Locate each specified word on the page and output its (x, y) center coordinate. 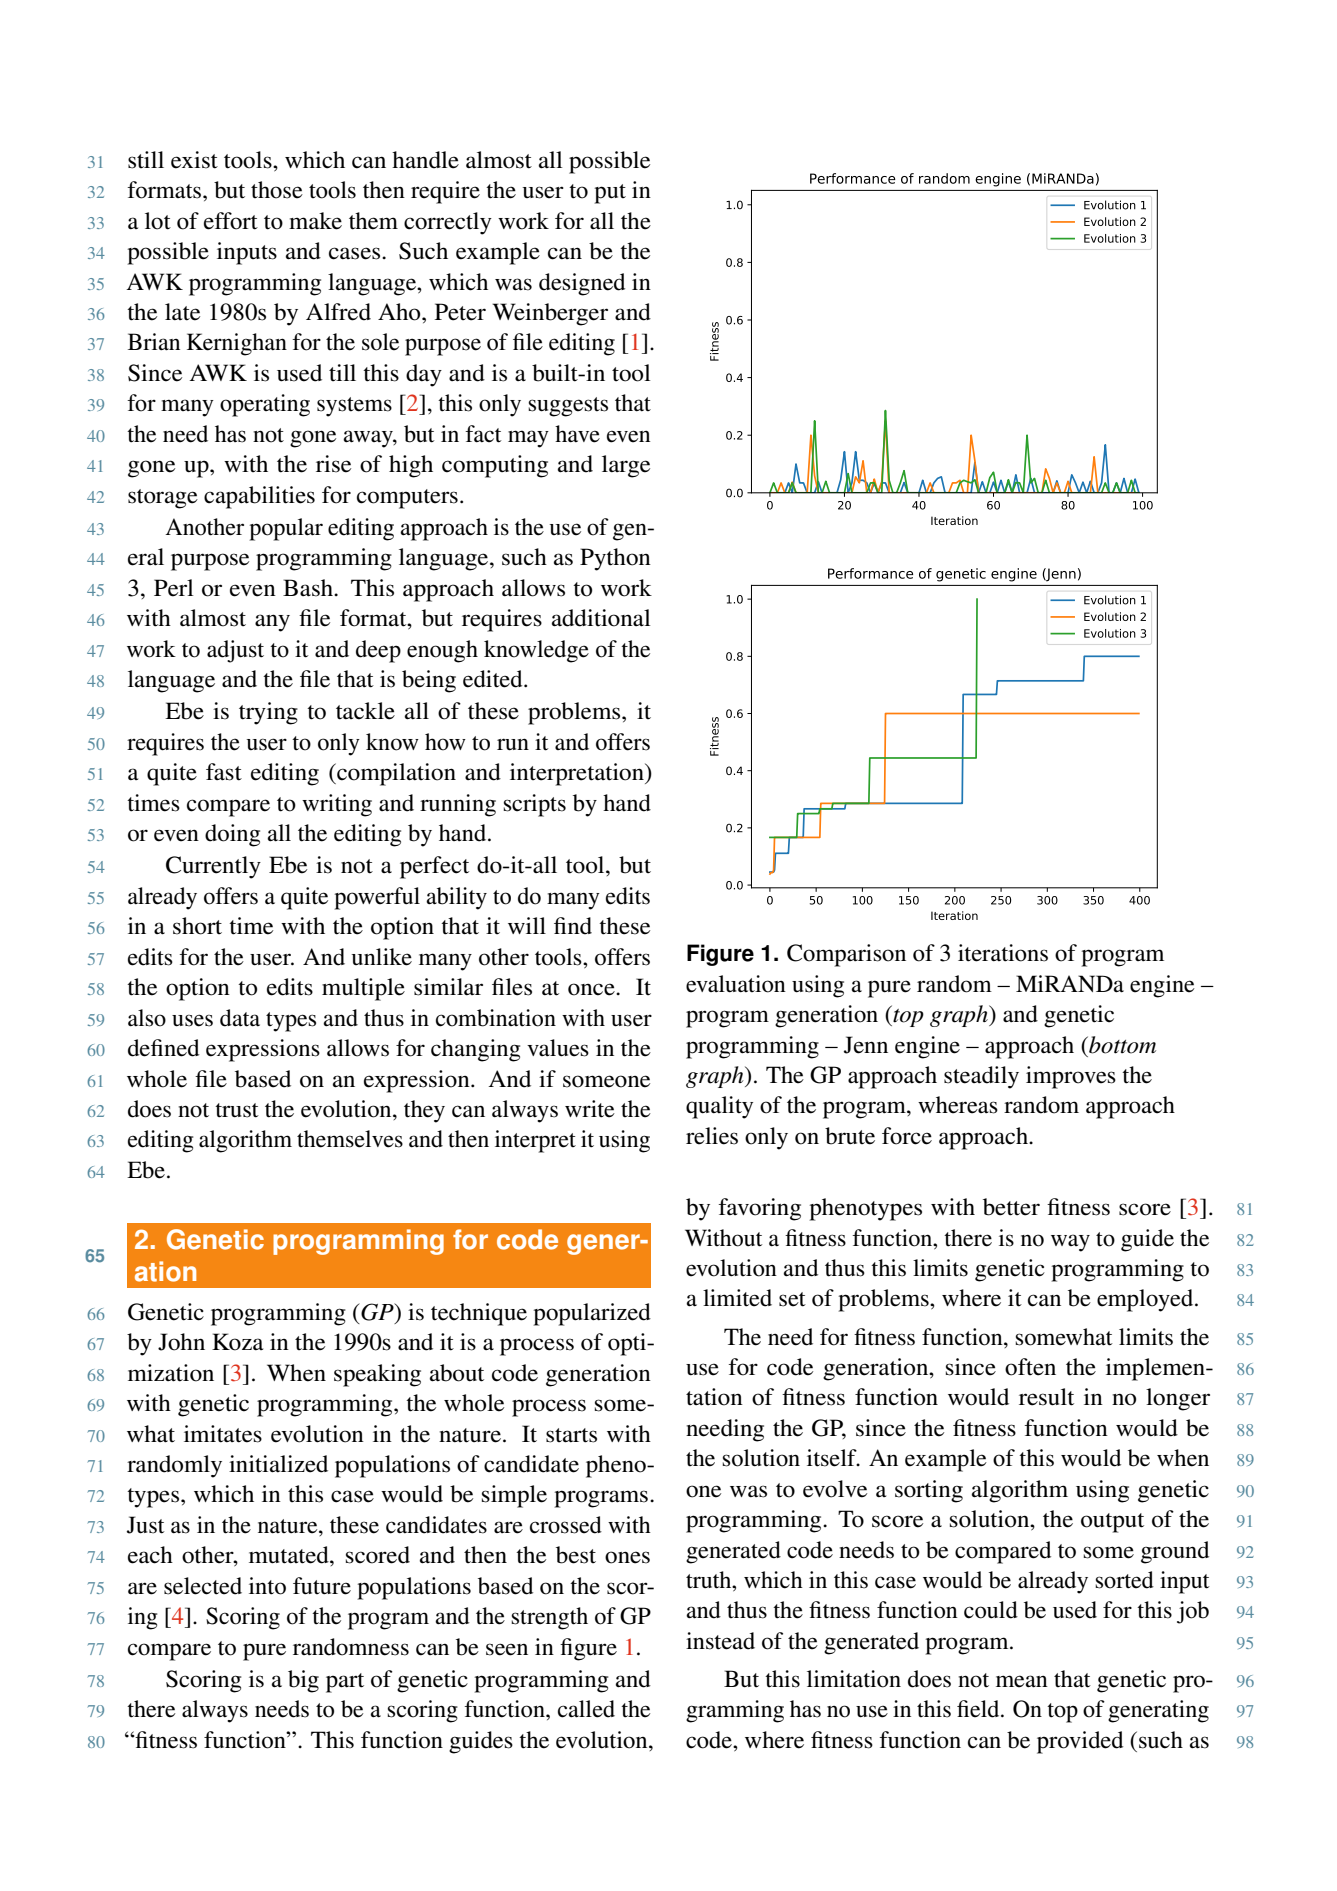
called (586, 1709)
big (303, 1681)
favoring (760, 1209)
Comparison (846, 955)
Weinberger (550, 314)
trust (237, 1110)
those (277, 190)
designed (582, 284)
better (1011, 1207)
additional (601, 618)
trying (268, 713)
